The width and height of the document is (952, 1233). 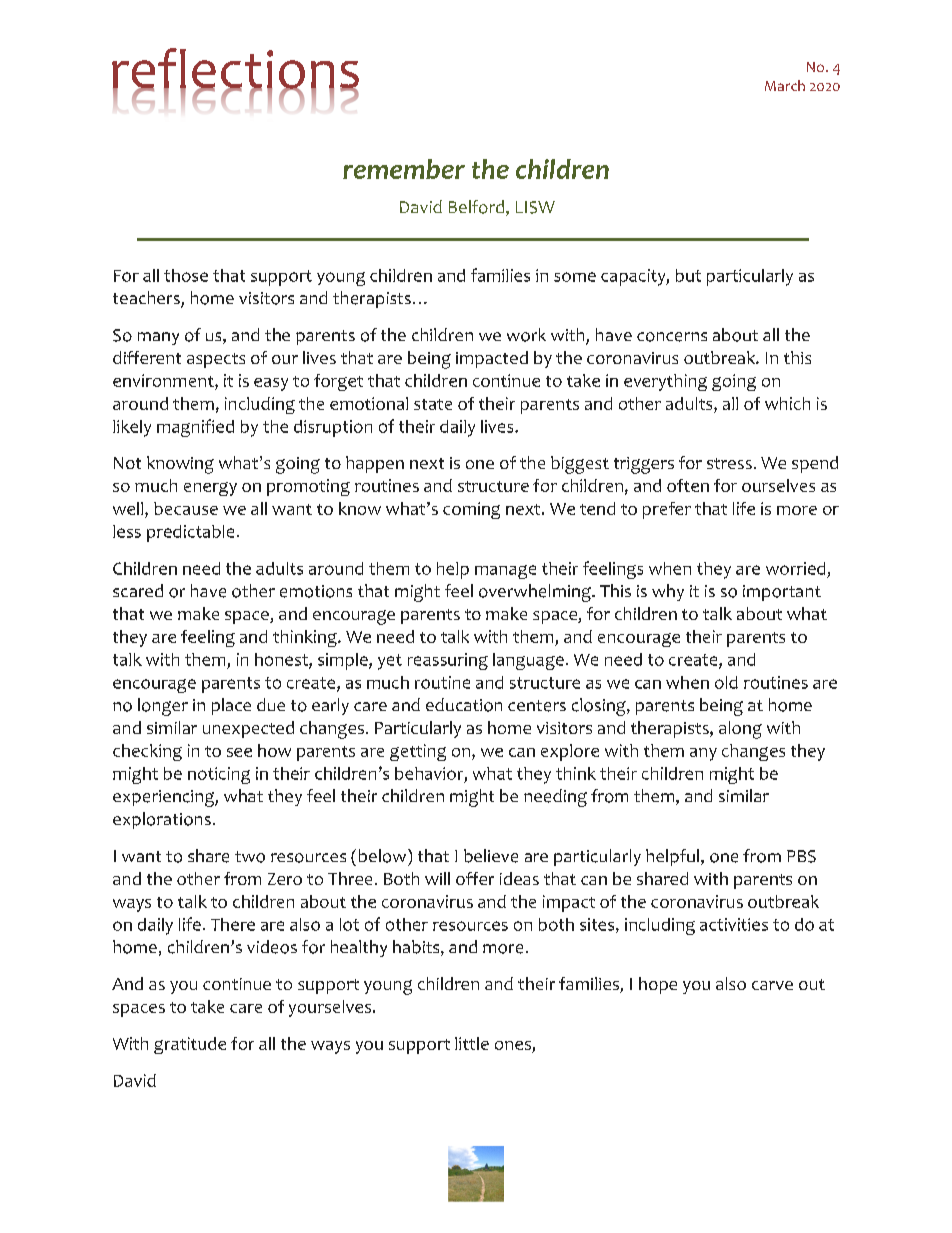 What do you see at coordinates (418, 752) in the document?
I see `getting` at bounding box center [418, 752].
